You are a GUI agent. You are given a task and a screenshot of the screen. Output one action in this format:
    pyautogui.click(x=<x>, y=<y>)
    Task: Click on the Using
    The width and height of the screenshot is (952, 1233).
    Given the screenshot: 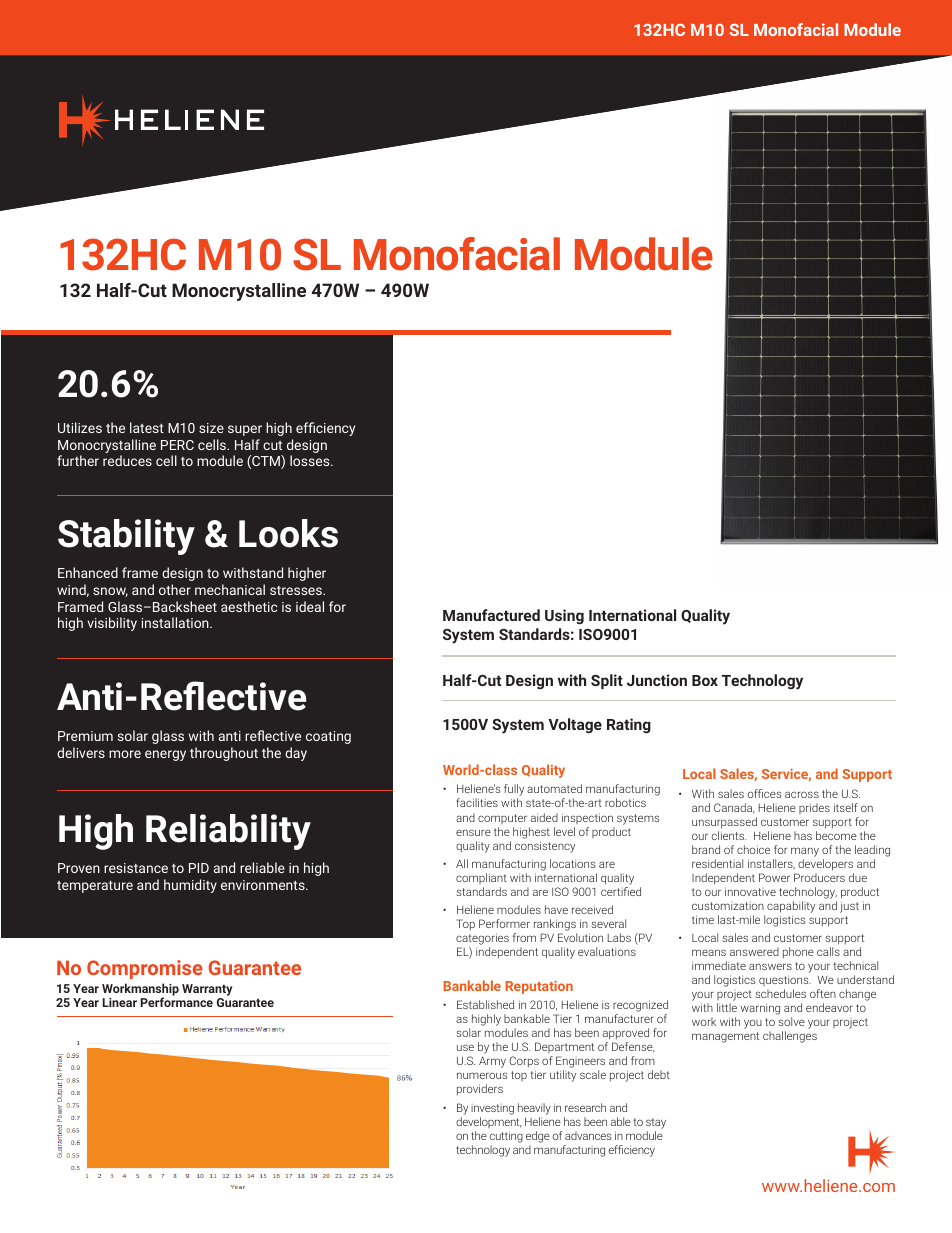 What is the action you would take?
    pyautogui.click(x=564, y=616)
